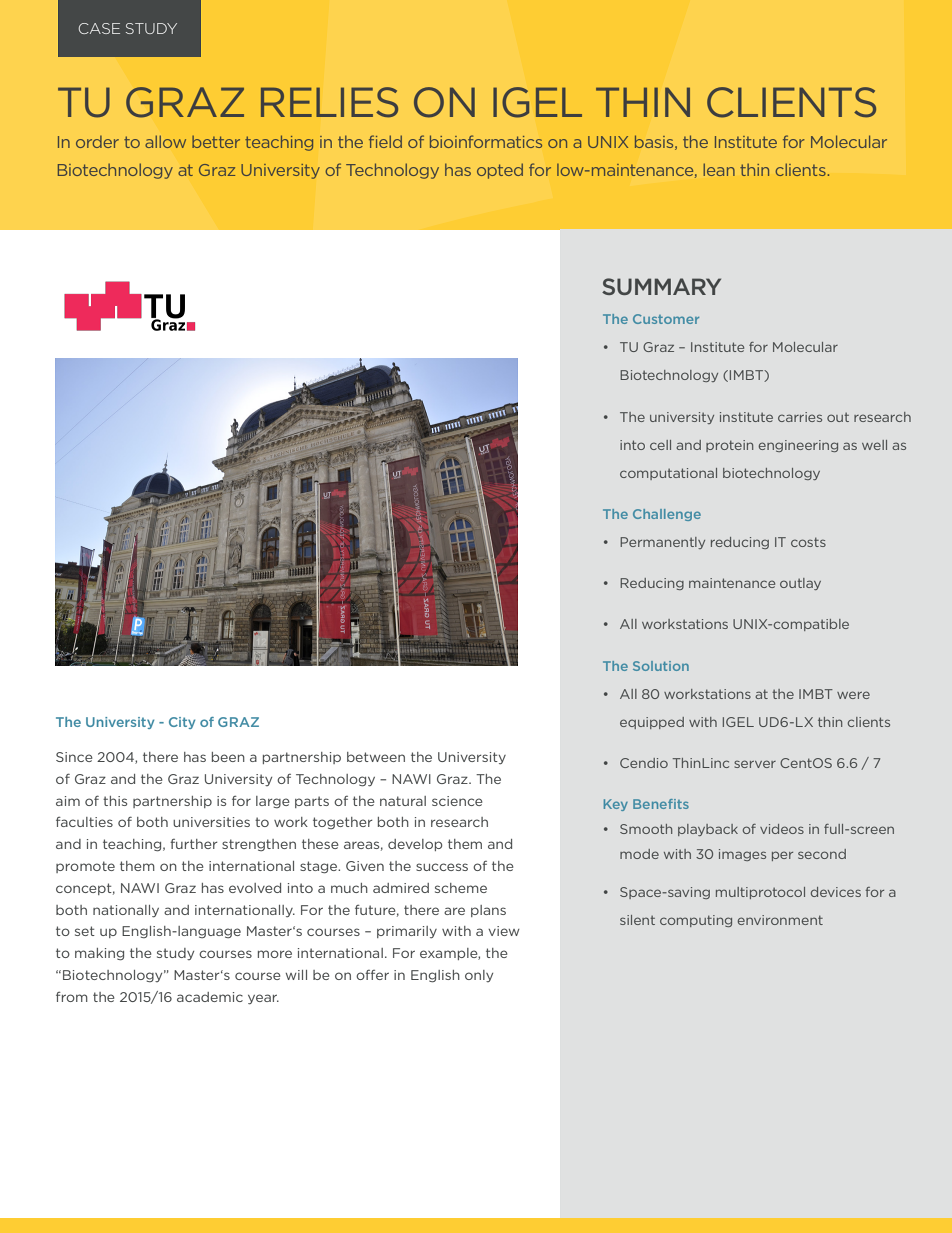 Image resolution: width=952 pixels, height=1233 pixels. Describe the element at coordinates (661, 286) in the screenshot. I see `SUMMARY` at that location.
